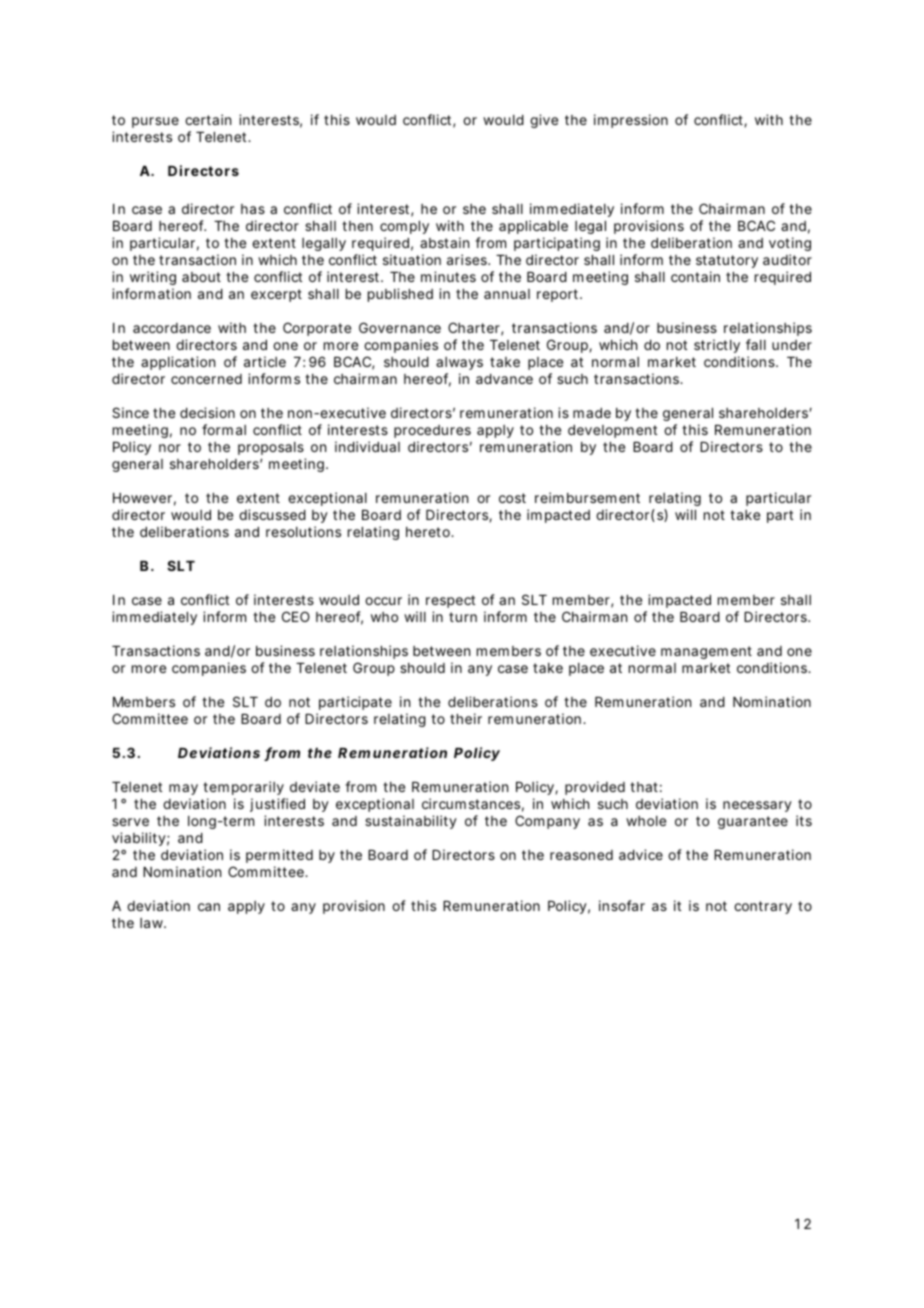 This screenshot has width=924, height=1308. Describe the element at coordinates (430, 532) in the screenshot. I see `hereto` at that location.
